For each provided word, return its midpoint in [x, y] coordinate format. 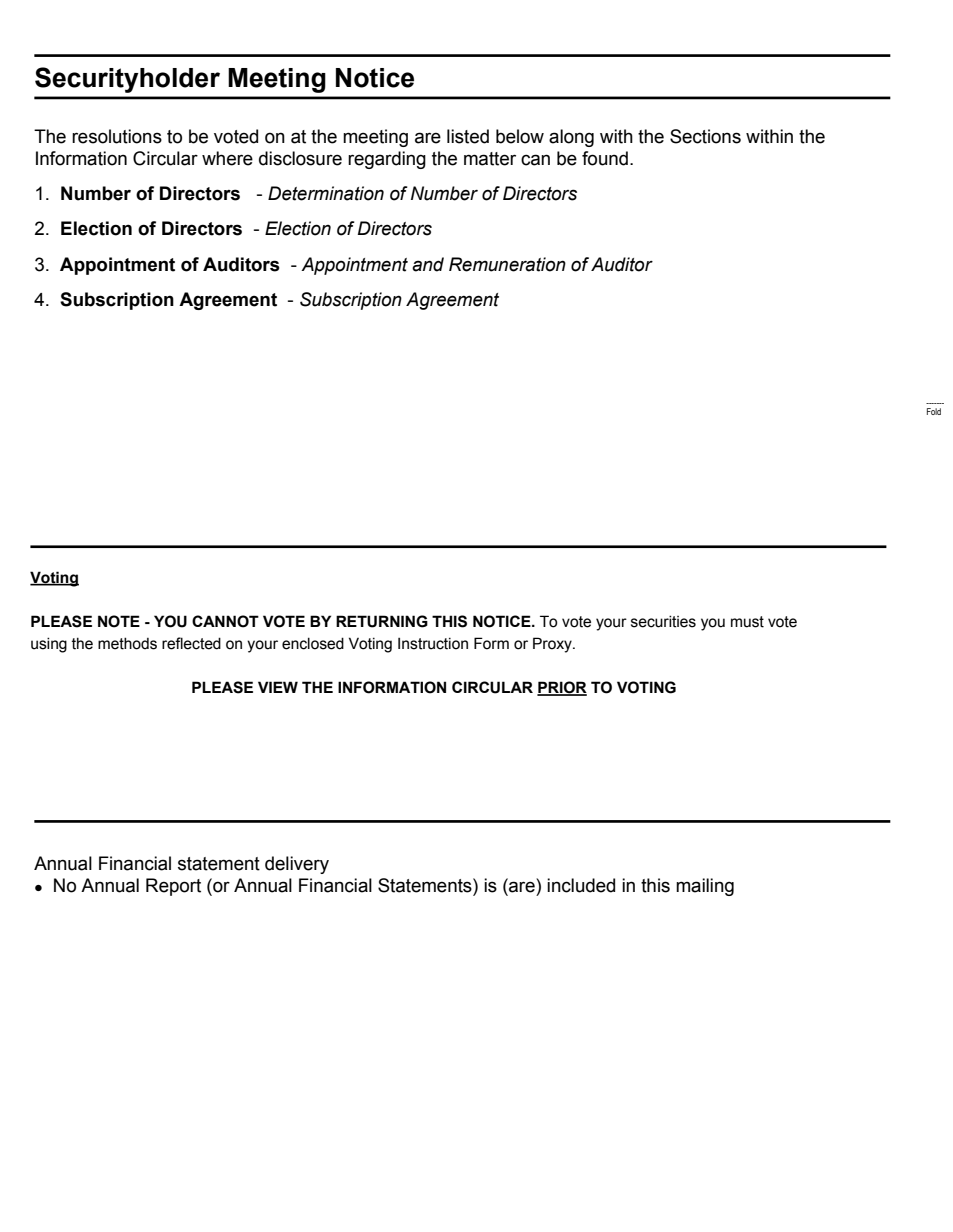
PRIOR [562, 688]
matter [490, 159]
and [428, 264]
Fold [934, 411]
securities [663, 621]
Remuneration [507, 264]
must [747, 622]
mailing [705, 887]
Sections [705, 136]
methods [127, 643]
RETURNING [382, 621]
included [581, 885]
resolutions [117, 136]
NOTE [119, 621]
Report [173, 887]
